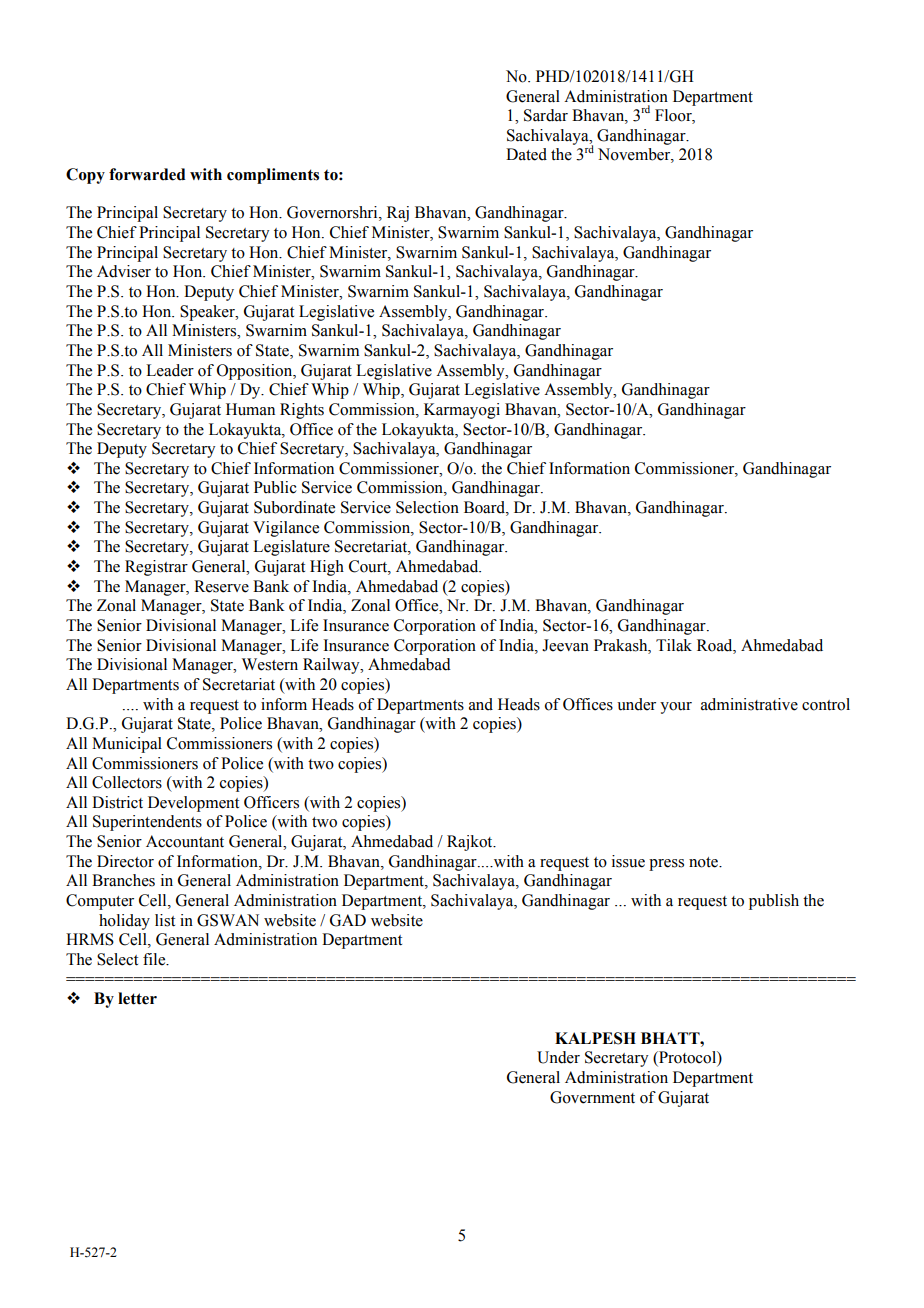 This screenshot has width=924, height=1308. I want to click on forwarded, so click(147, 174).
